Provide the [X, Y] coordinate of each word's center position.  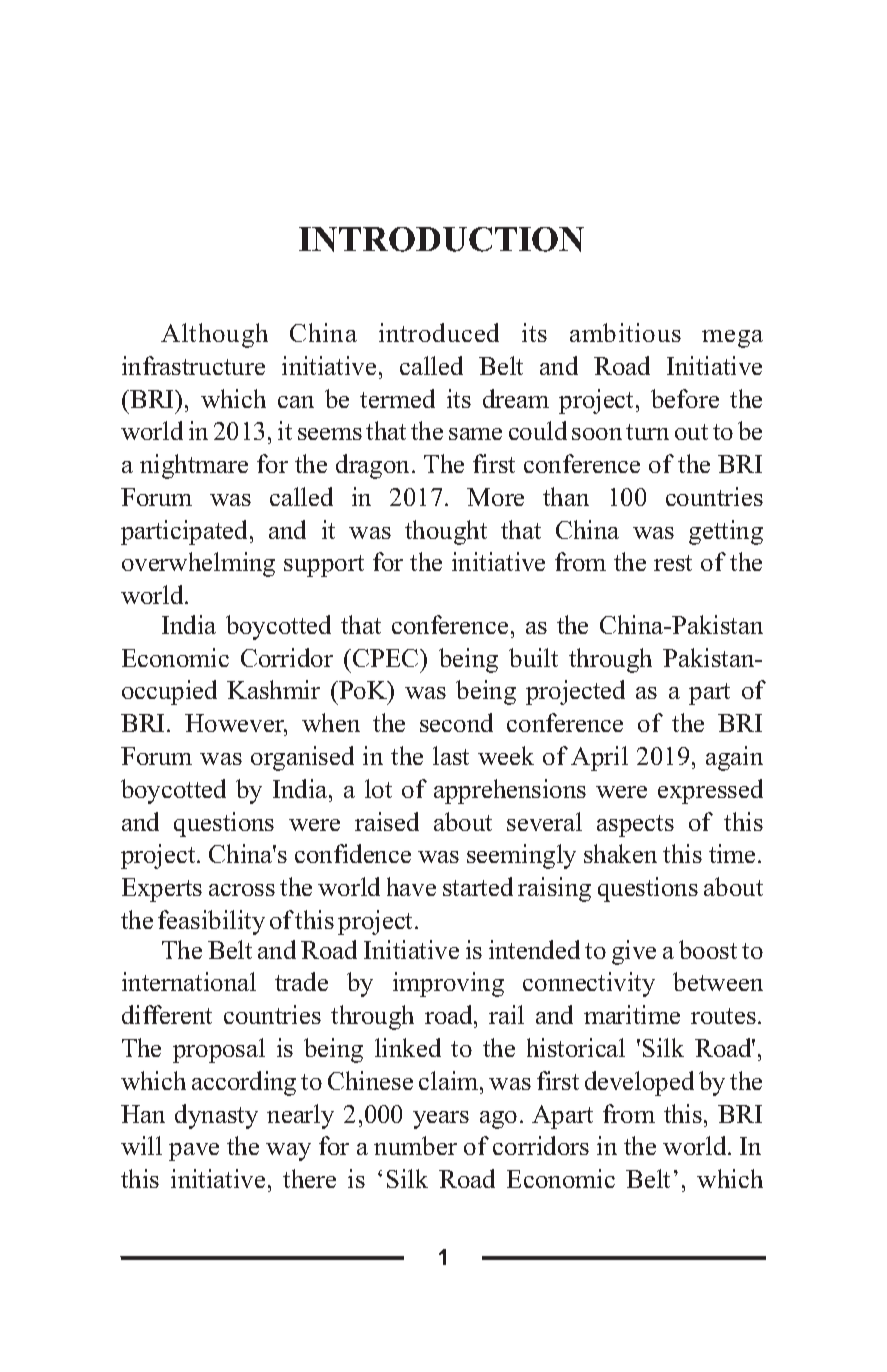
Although [214, 335]
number [415, 1145]
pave [194, 1152]
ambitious [625, 332]
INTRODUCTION [441, 239]
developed [639, 1083]
